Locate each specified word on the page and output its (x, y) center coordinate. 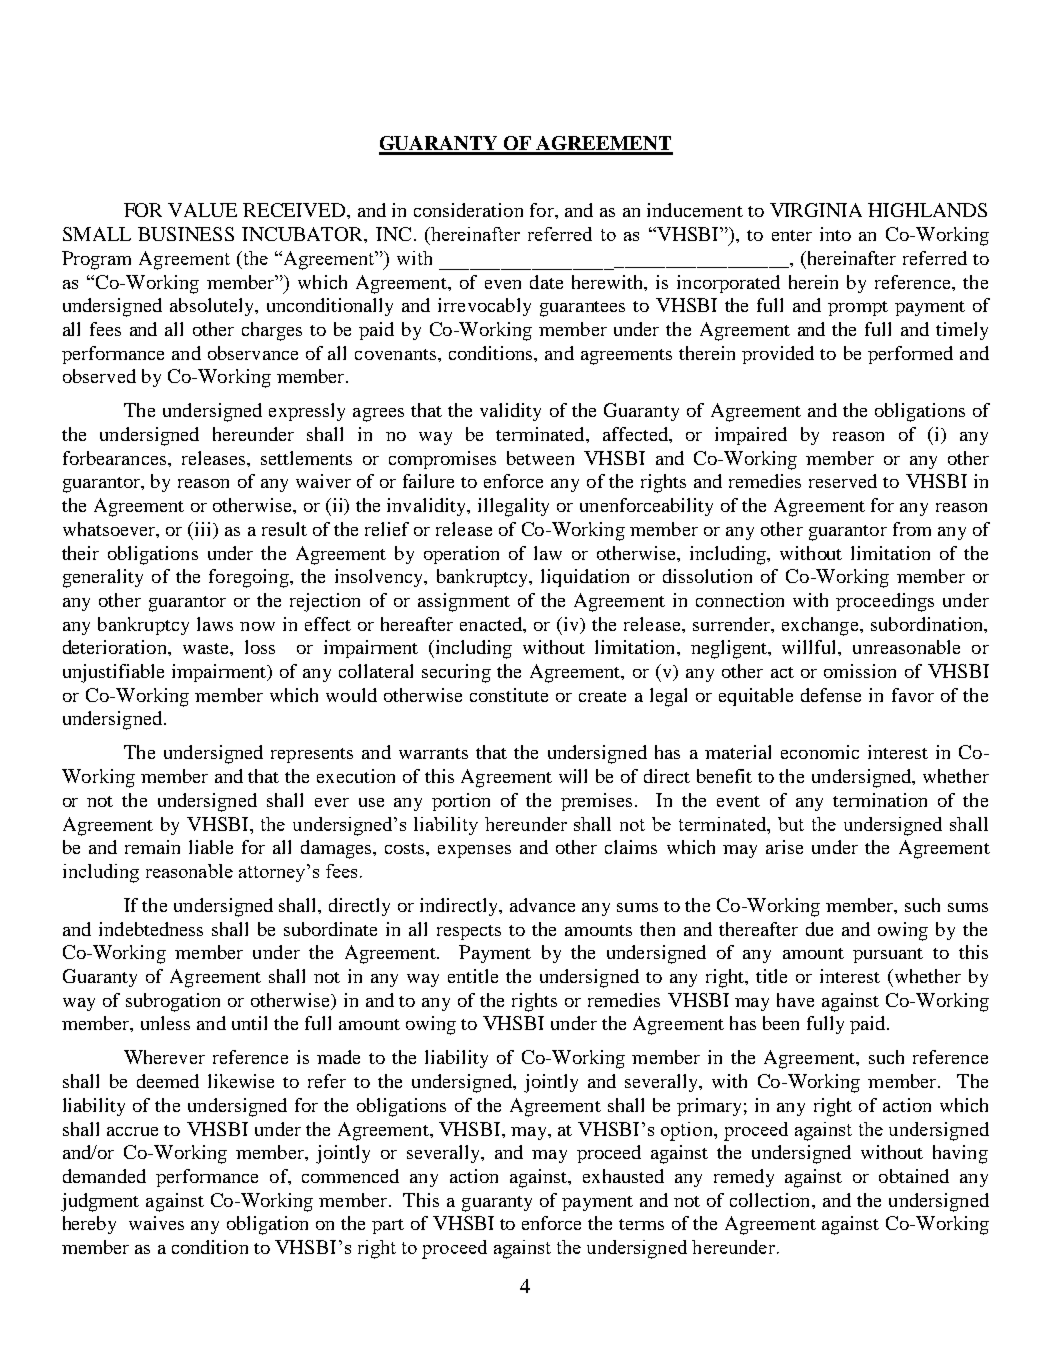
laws (215, 624)
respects (469, 932)
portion (461, 802)
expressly (307, 412)
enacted (492, 624)
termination (880, 800)
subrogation (173, 1002)
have (795, 1000)
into (835, 234)
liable (211, 847)
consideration (468, 210)
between (540, 458)
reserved (843, 481)
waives (156, 1223)
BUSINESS (186, 234)
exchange (821, 626)
